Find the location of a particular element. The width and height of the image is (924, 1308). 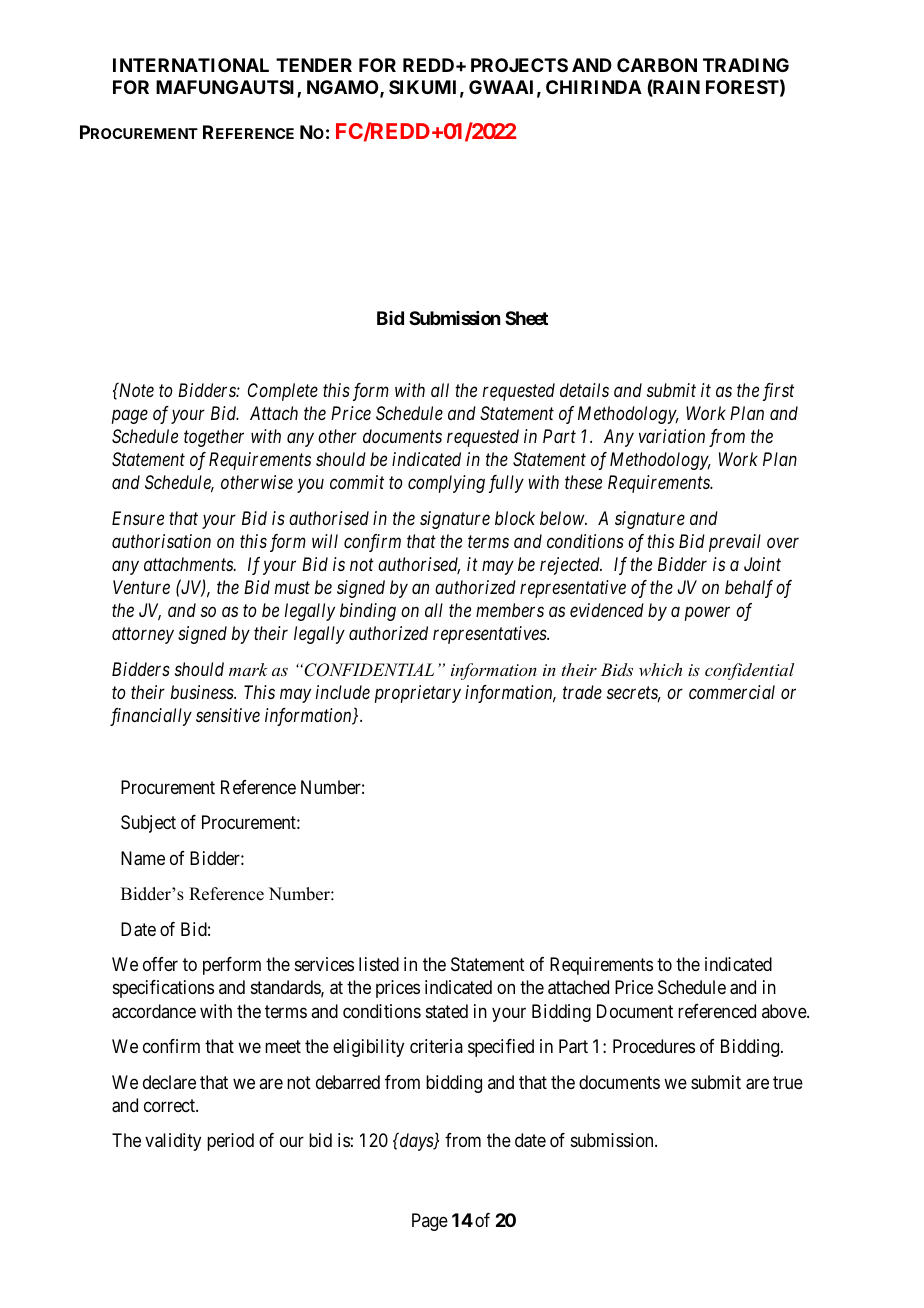

TRADING is located at coordinates (746, 65).
